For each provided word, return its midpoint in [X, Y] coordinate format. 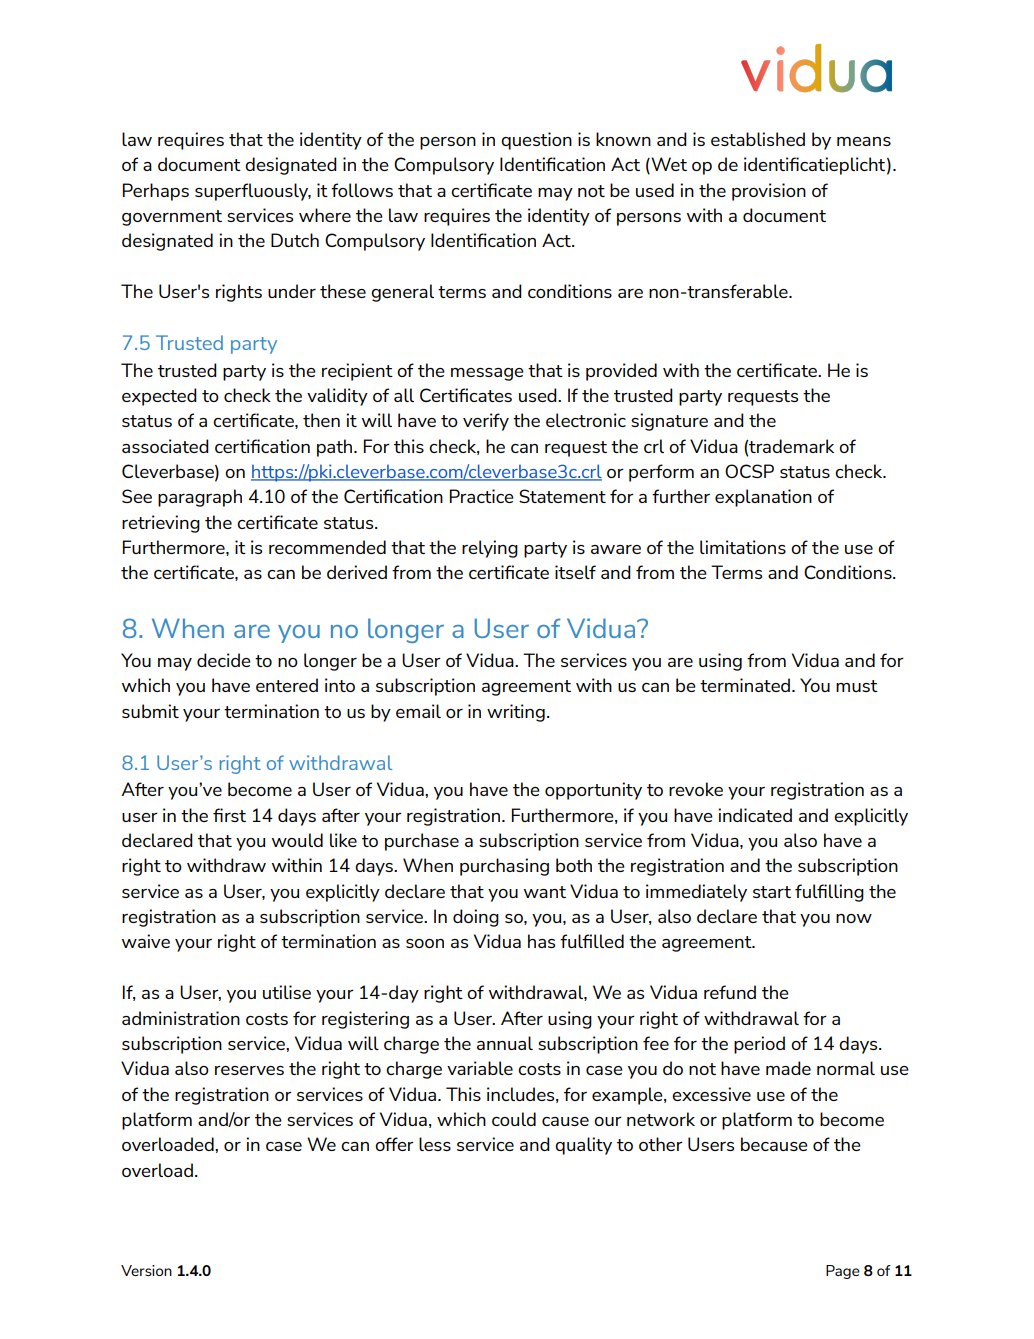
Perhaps [156, 192]
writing [516, 713]
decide [224, 660]
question [536, 141]
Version [146, 1270]
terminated [745, 685]
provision [769, 192]
